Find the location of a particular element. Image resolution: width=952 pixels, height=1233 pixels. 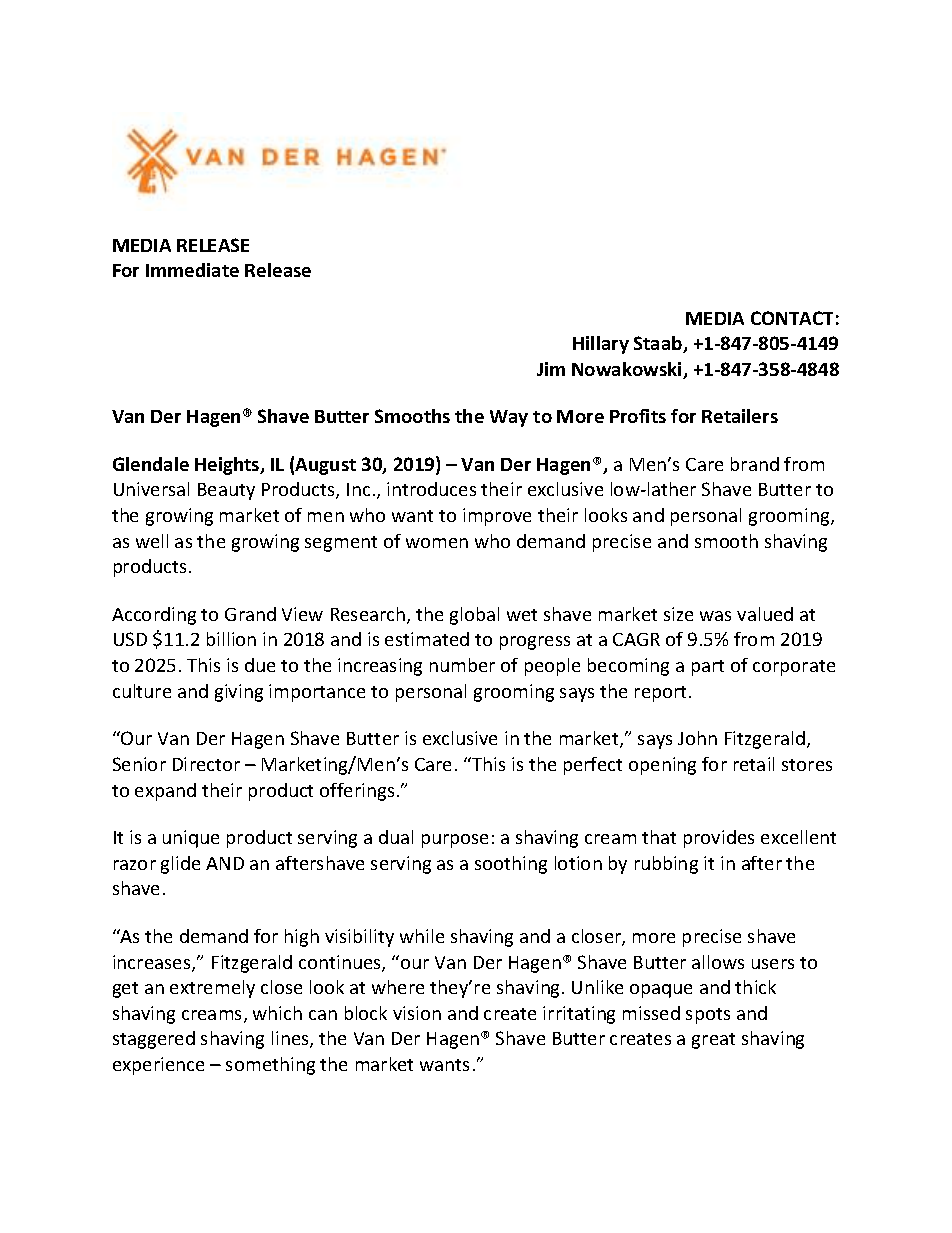

Jim is located at coordinates (551, 369).
